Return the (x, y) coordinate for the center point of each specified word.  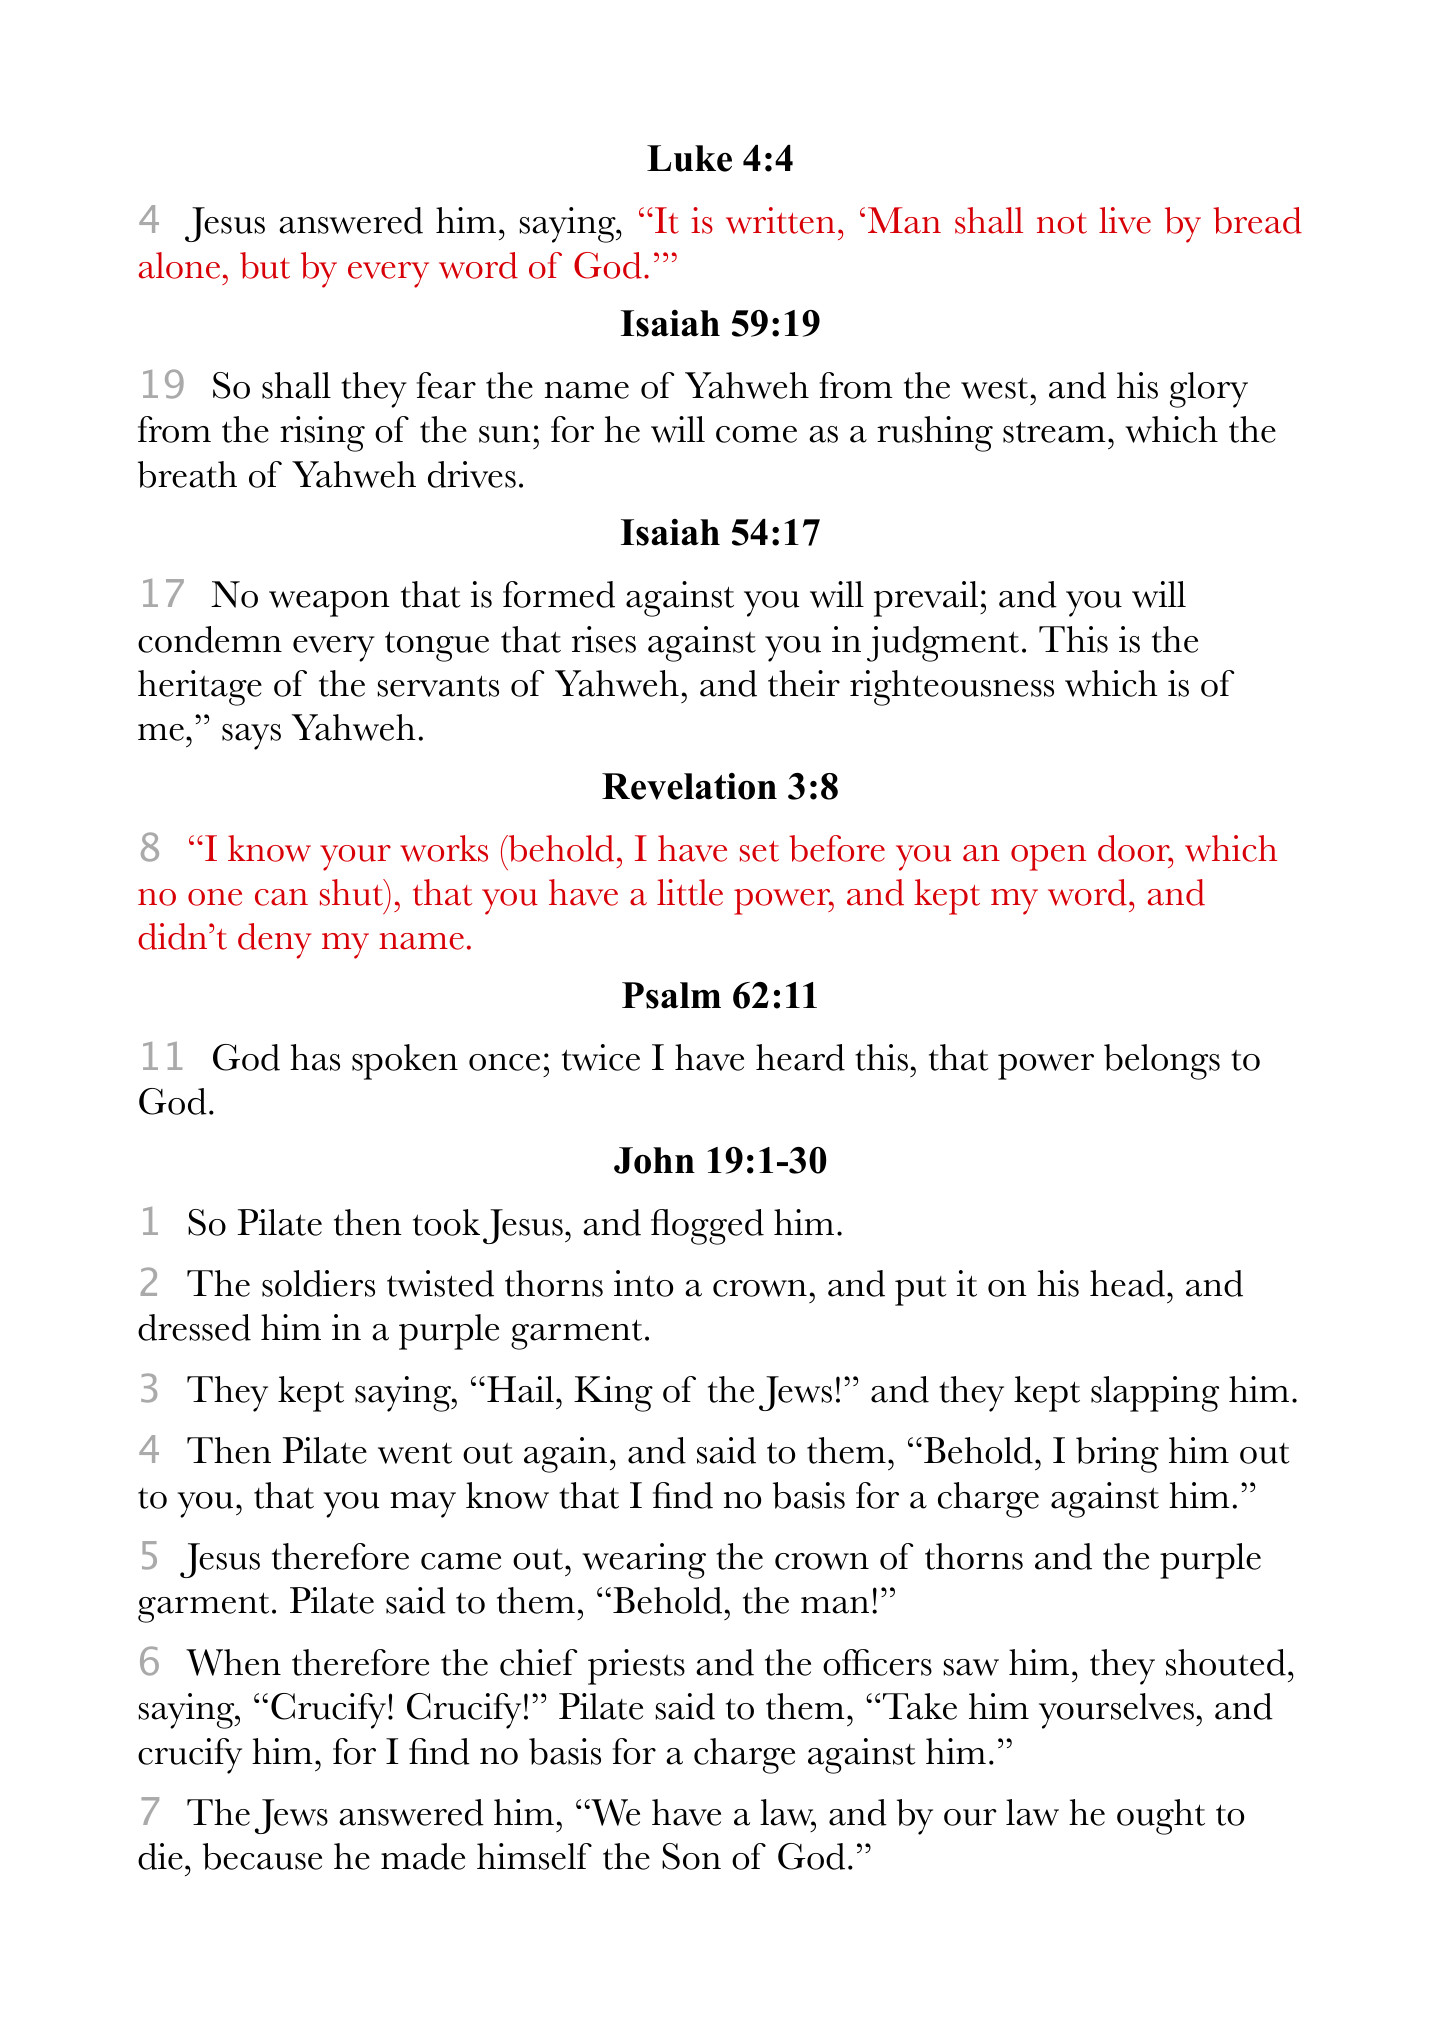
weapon (329, 604)
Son (691, 1856)
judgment (943, 644)
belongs (1162, 1062)
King (613, 1394)
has (315, 1057)
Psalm (671, 995)
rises (604, 639)
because (262, 1856)
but (265, 265)
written (780, 220)
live (1125, 220)
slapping (1155, 1394)
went (415, 1453)
